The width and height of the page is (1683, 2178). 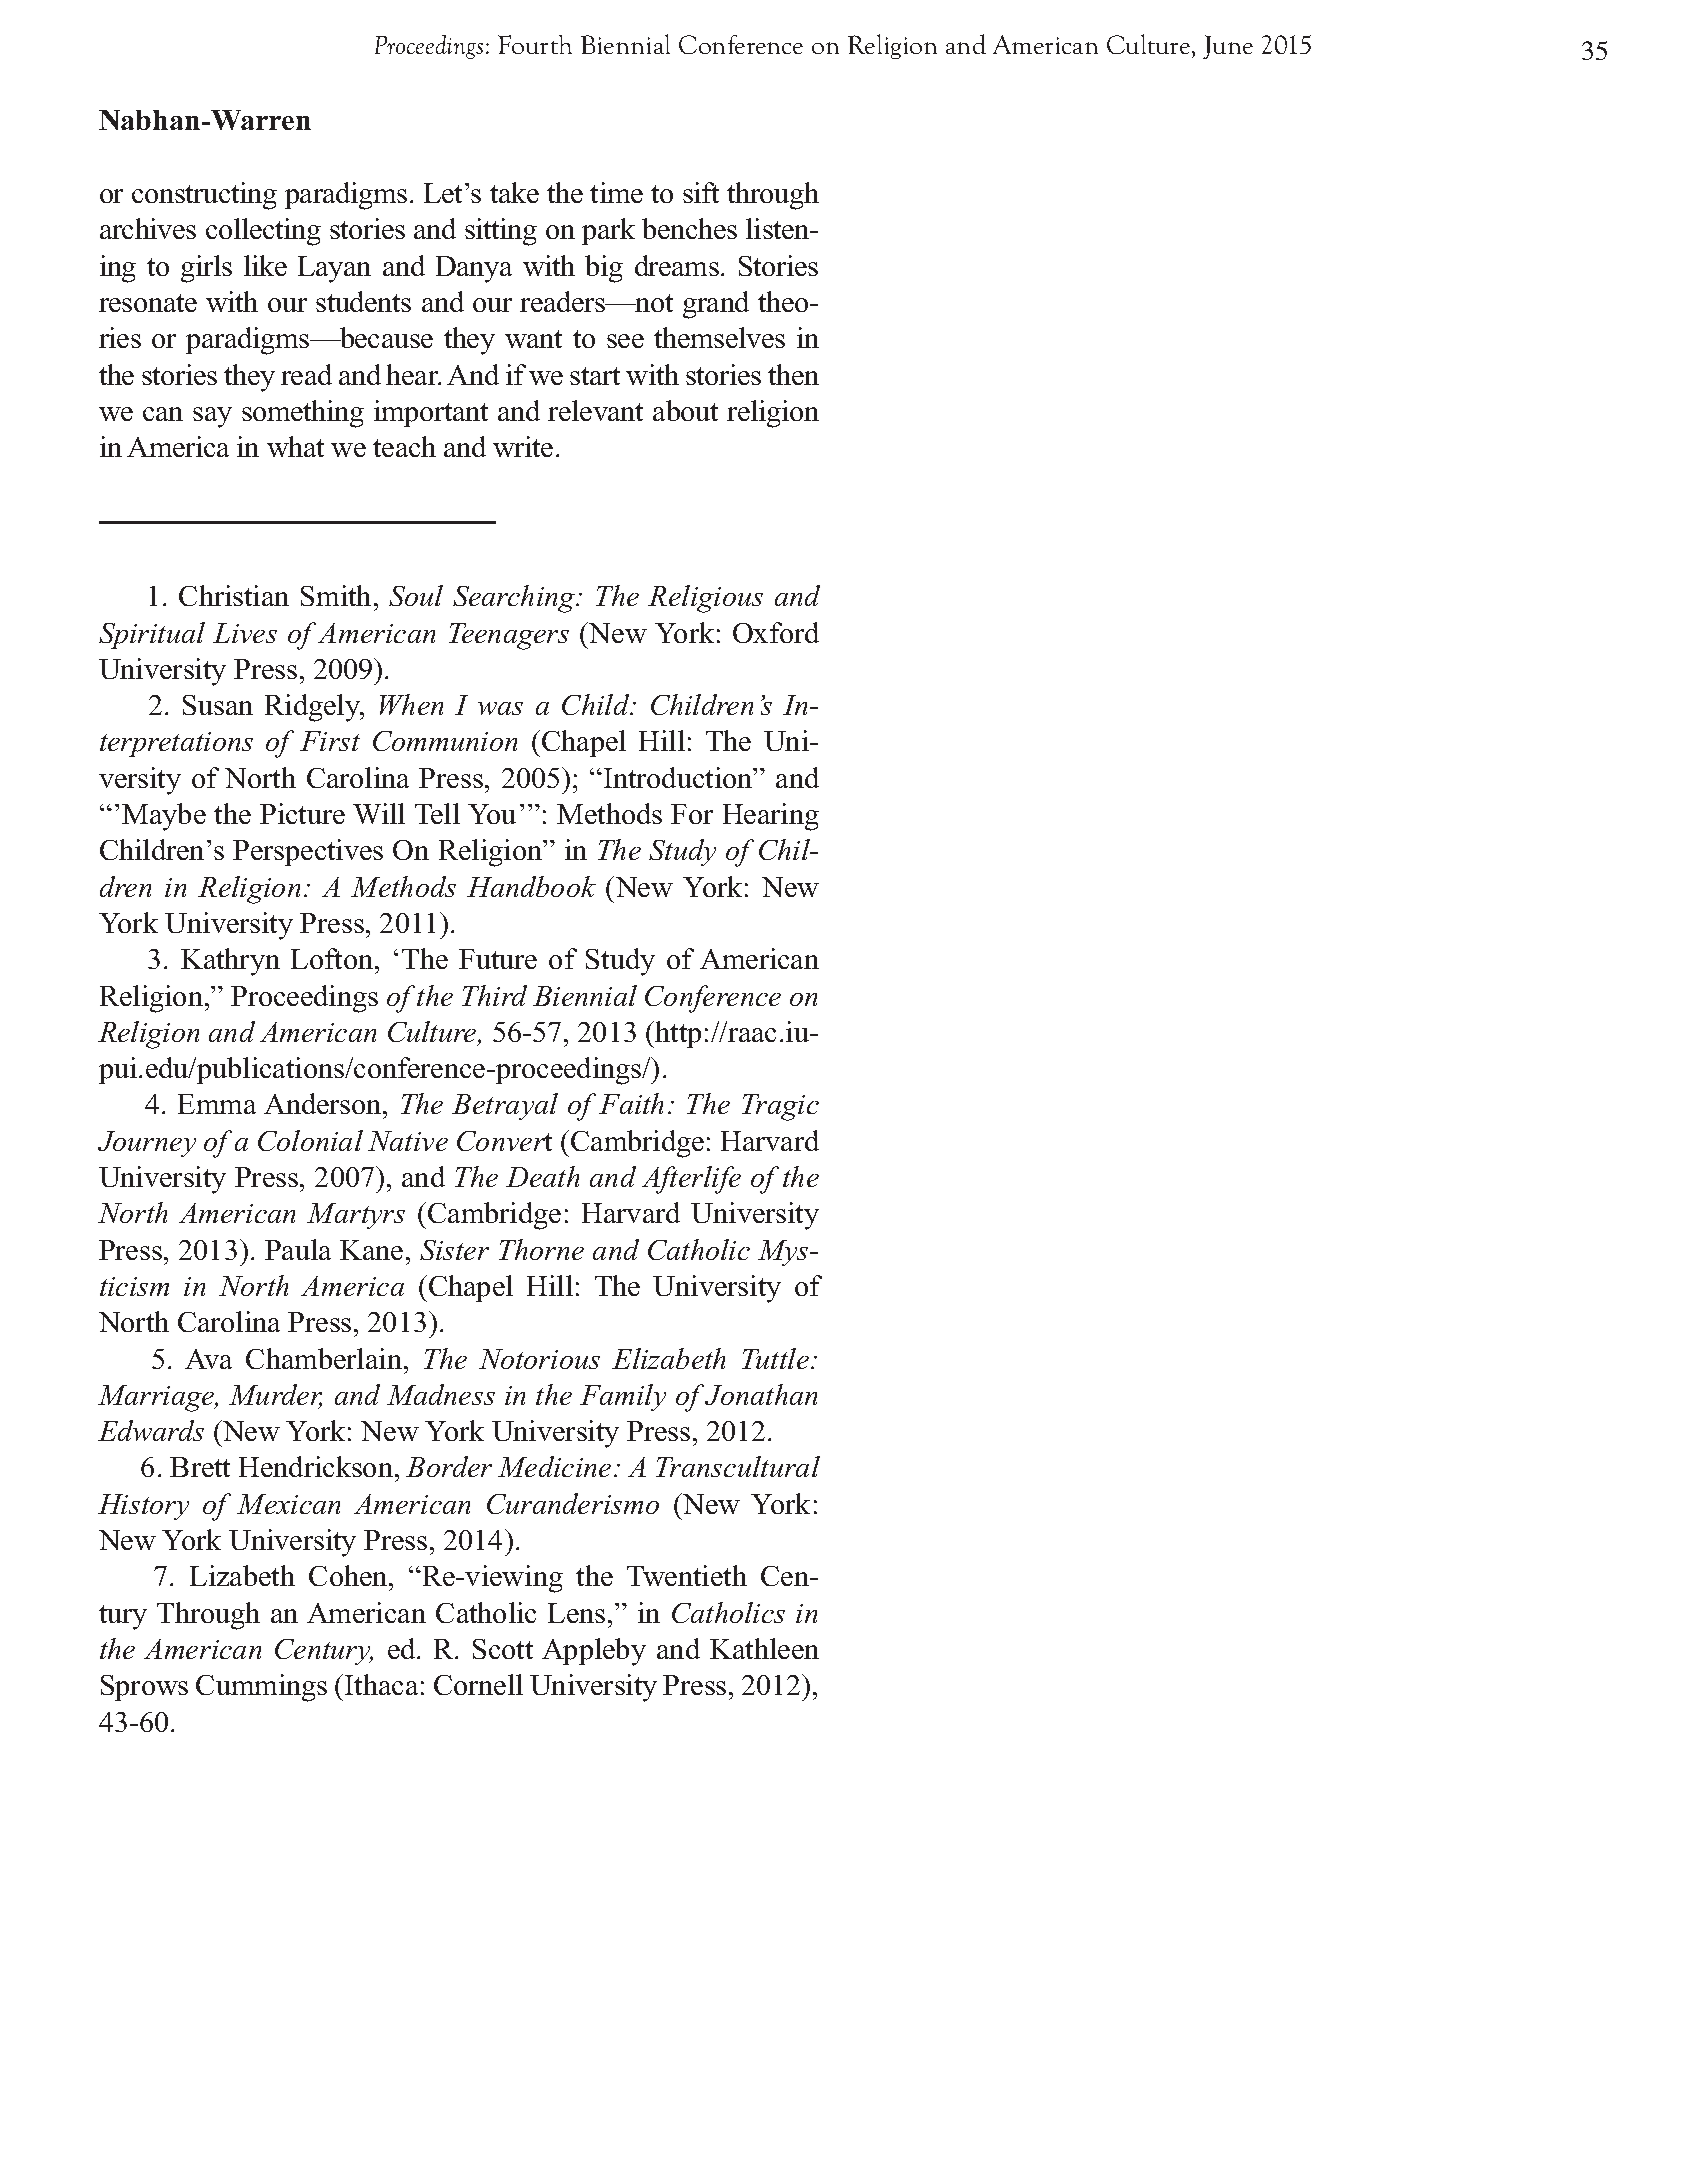 I want to click on Kathleen, so click(x=764, y=1648).
